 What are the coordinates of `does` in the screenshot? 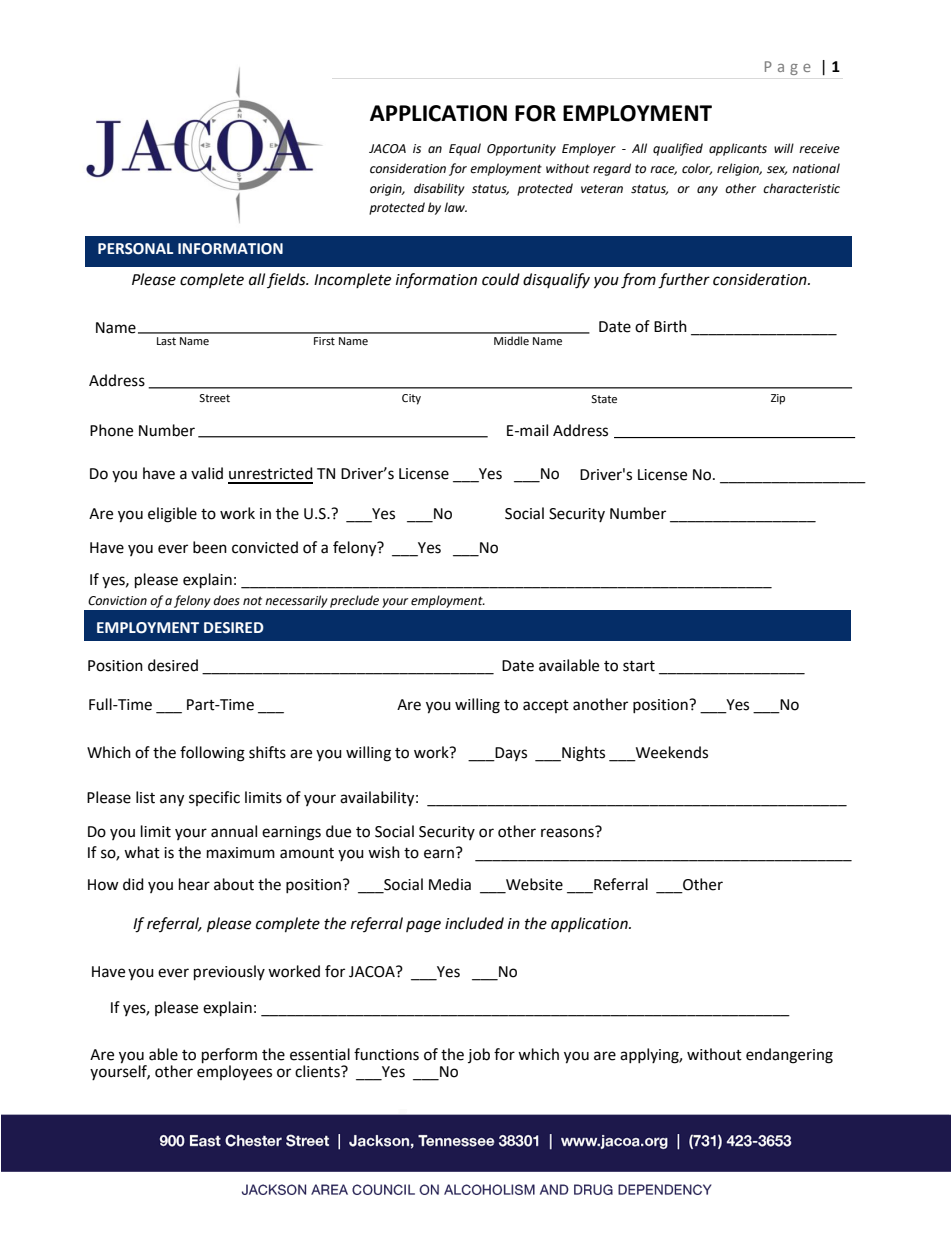 It's located at (226, 600).
